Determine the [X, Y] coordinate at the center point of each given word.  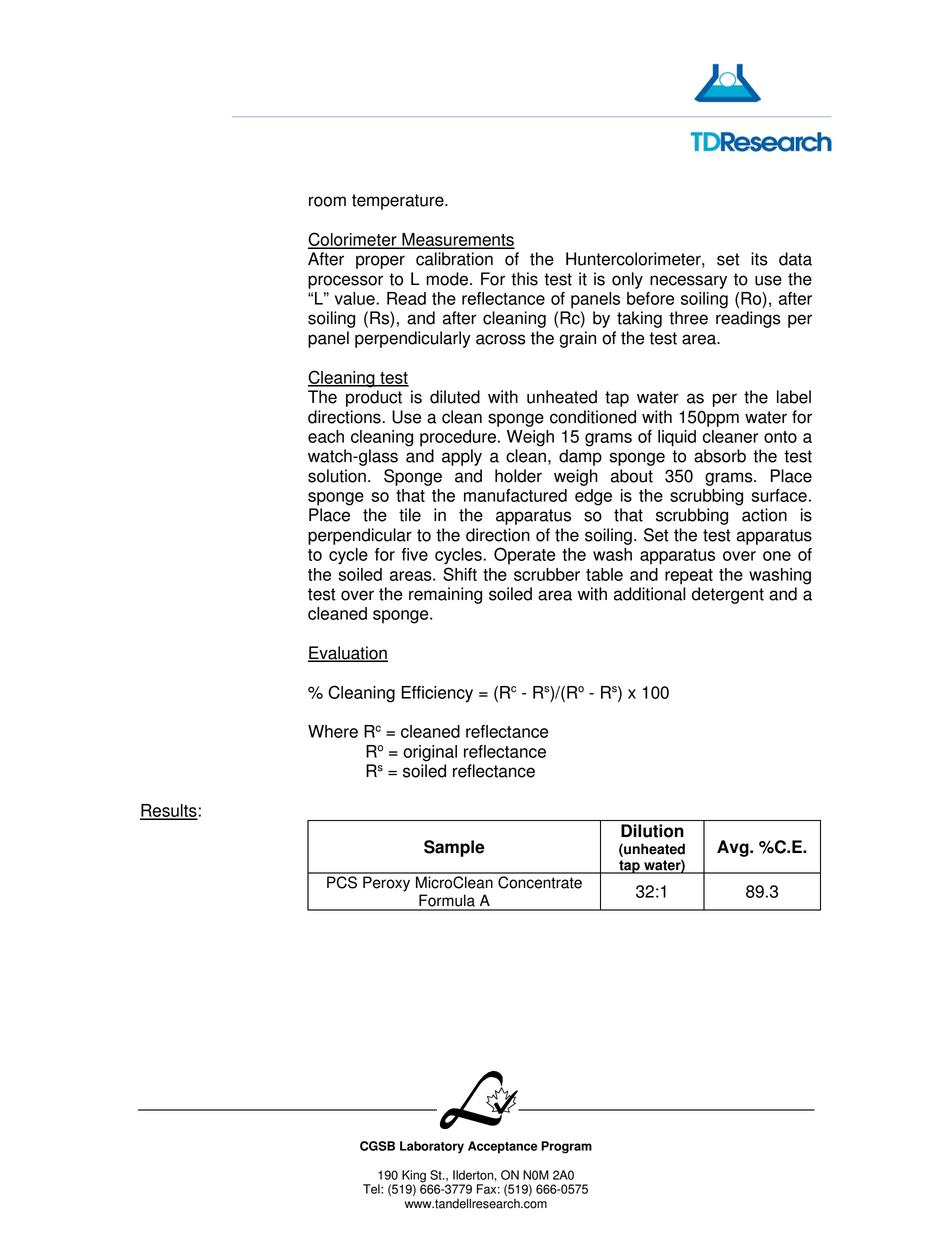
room [327, 201]
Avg [734, 848]
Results [169, 811]
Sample [454, 848]
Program [566, 1147]
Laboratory [432, 1147]
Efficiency [437, 694]
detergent [728, 595]
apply [462, 457]
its [759, 259]
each [326, 436]
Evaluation [348, 654]
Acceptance [503, 1147]
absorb [720, 456]
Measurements [457, 240]
